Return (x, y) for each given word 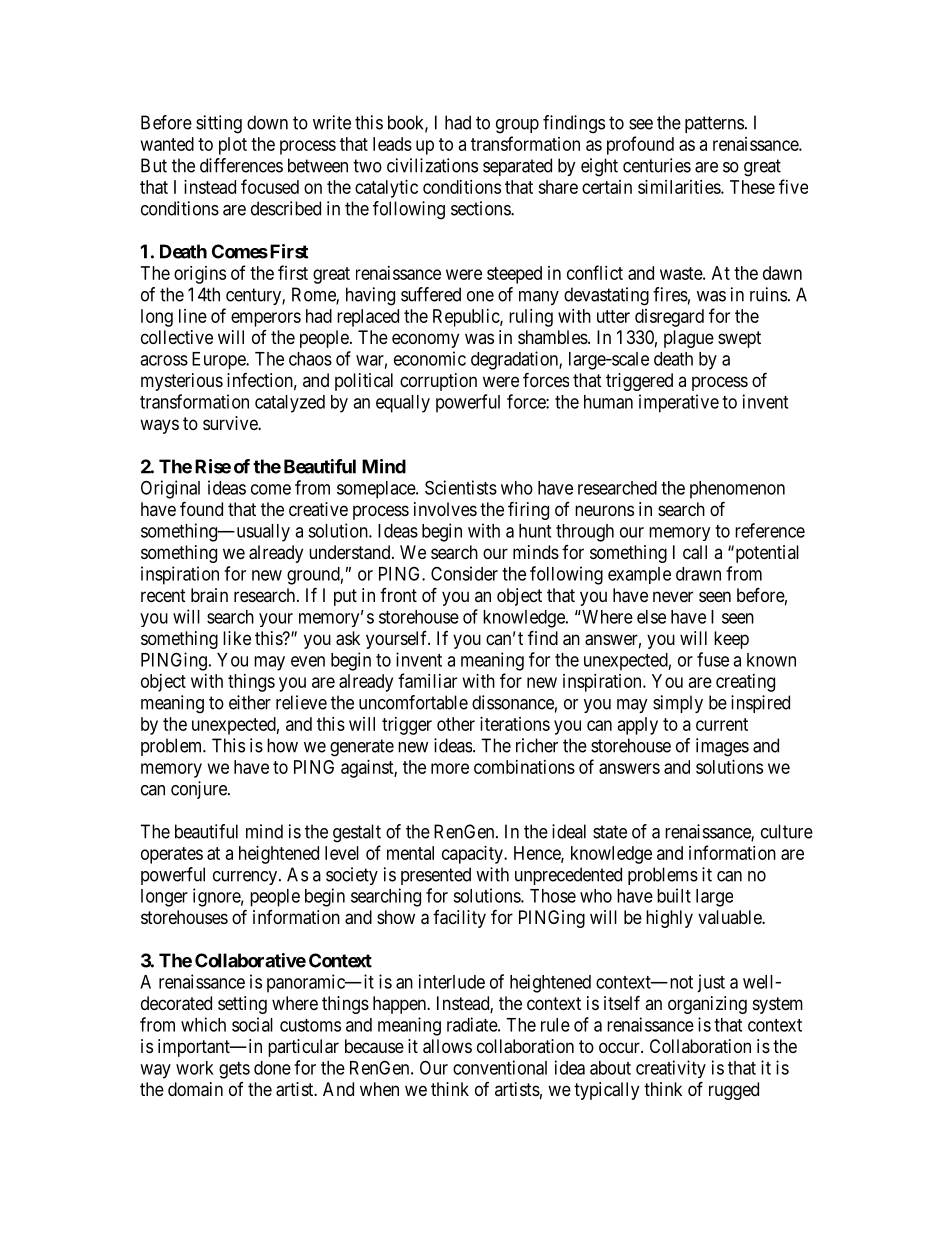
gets (234, 1070)
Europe (219, 361)
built (674, 895)
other (456, 724)
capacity (473, 855)
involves (445, 509)
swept (739, 339)
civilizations (432, 165)
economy (425, 340)
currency (245, 878)
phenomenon (737, 490)
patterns (714, 124)
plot (233, 146)
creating (745, 683)
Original (170, 489)
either (250, 702)
